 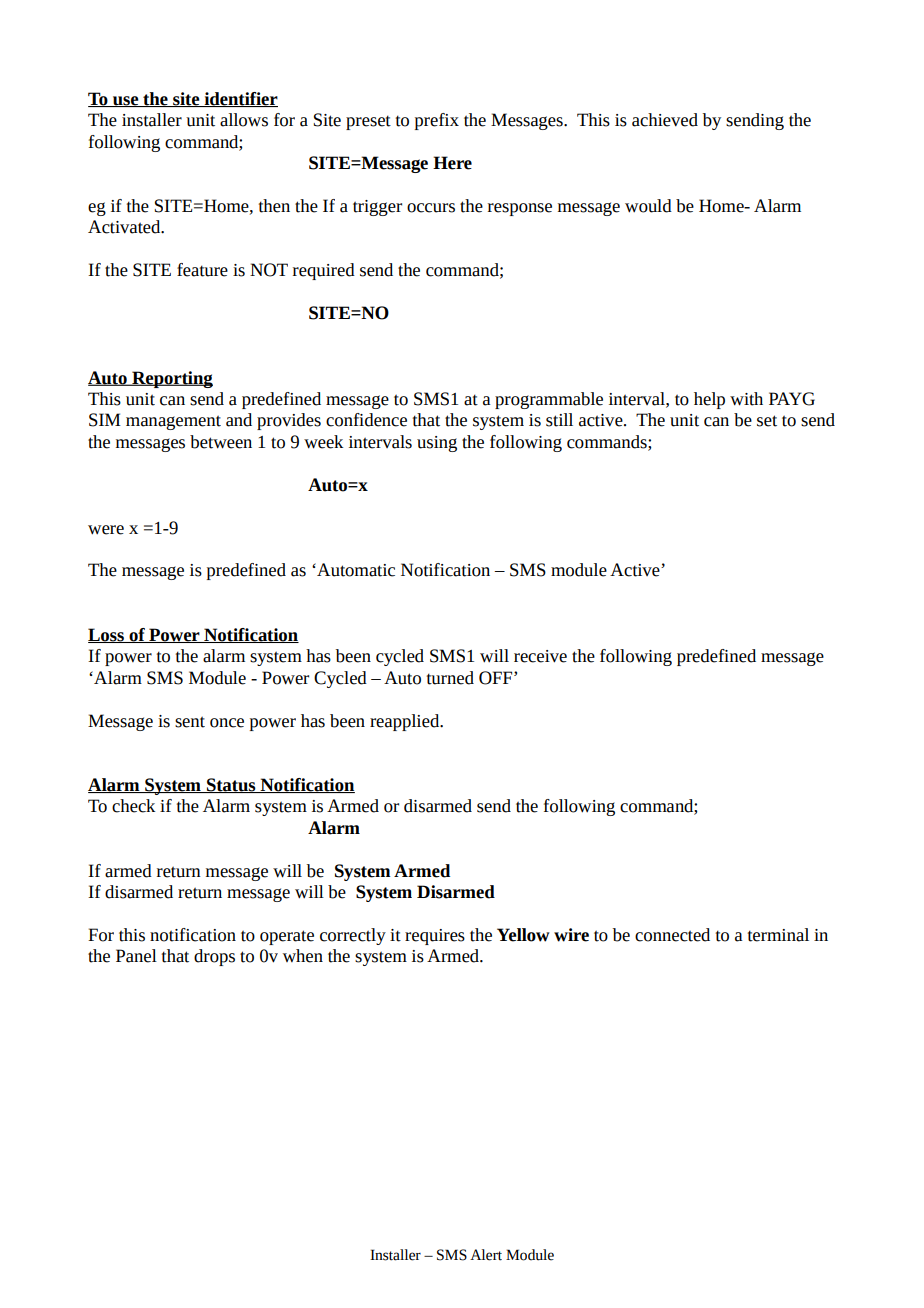 What do you see at coordinates (173, 422) in the screenshot?
I see `management` at bounding box center [173, 422].
